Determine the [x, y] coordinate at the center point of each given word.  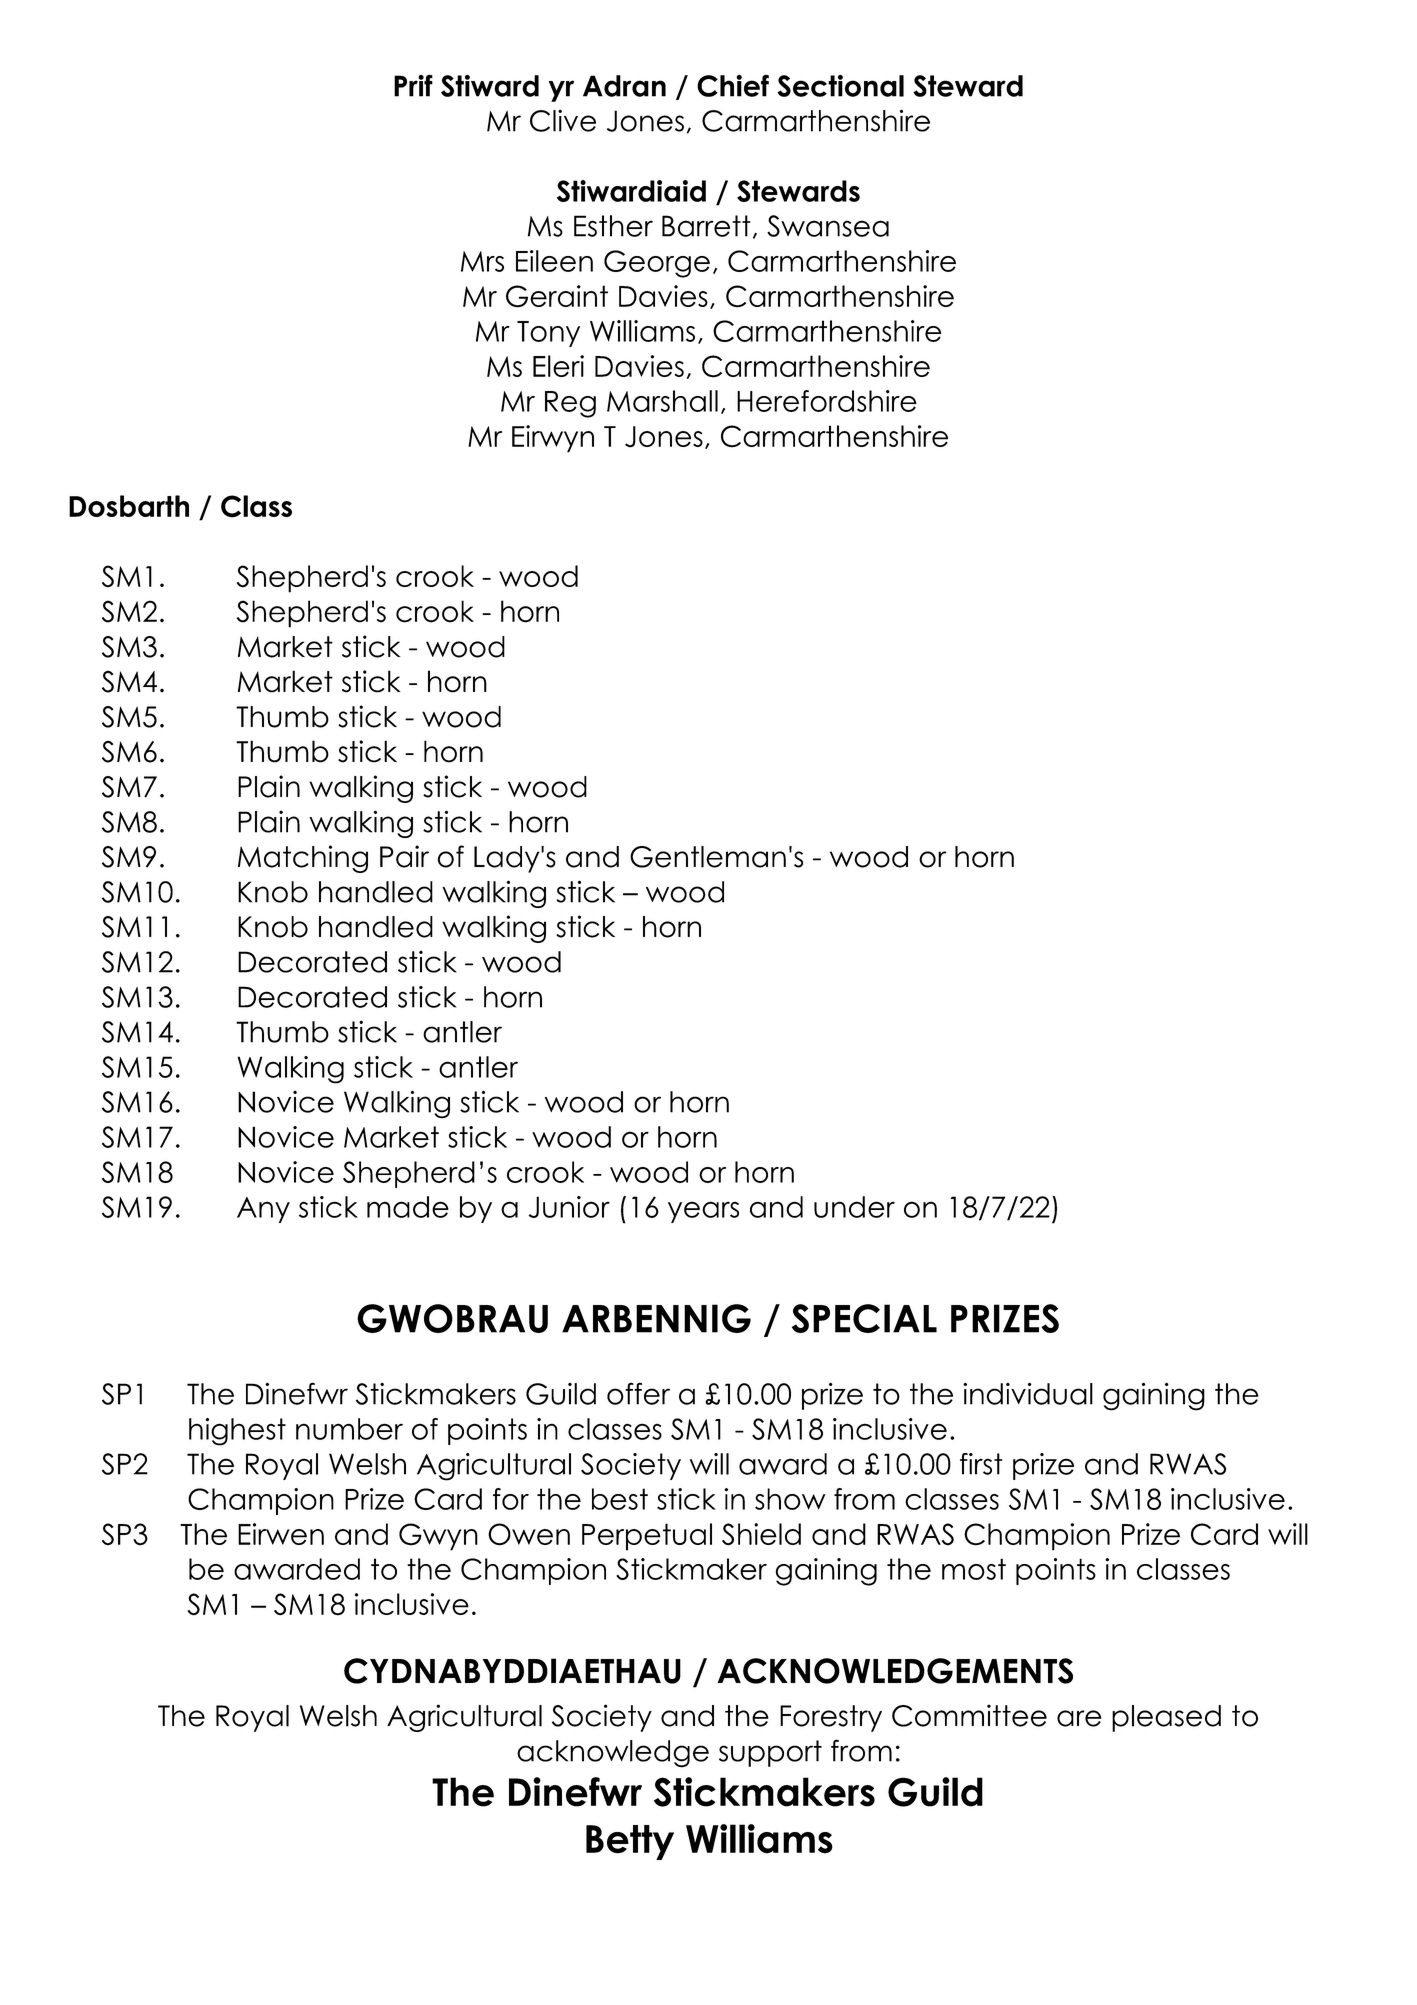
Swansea [828, 226]
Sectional [840, 86]
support [770, 1753]
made [408, 1207]
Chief [733, 86]
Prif [413, 85]
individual [1028, 1393]
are [1079, 1718]
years [703, 1212]
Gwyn [438, 1537]
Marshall [662, 401]
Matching [303, 859]
